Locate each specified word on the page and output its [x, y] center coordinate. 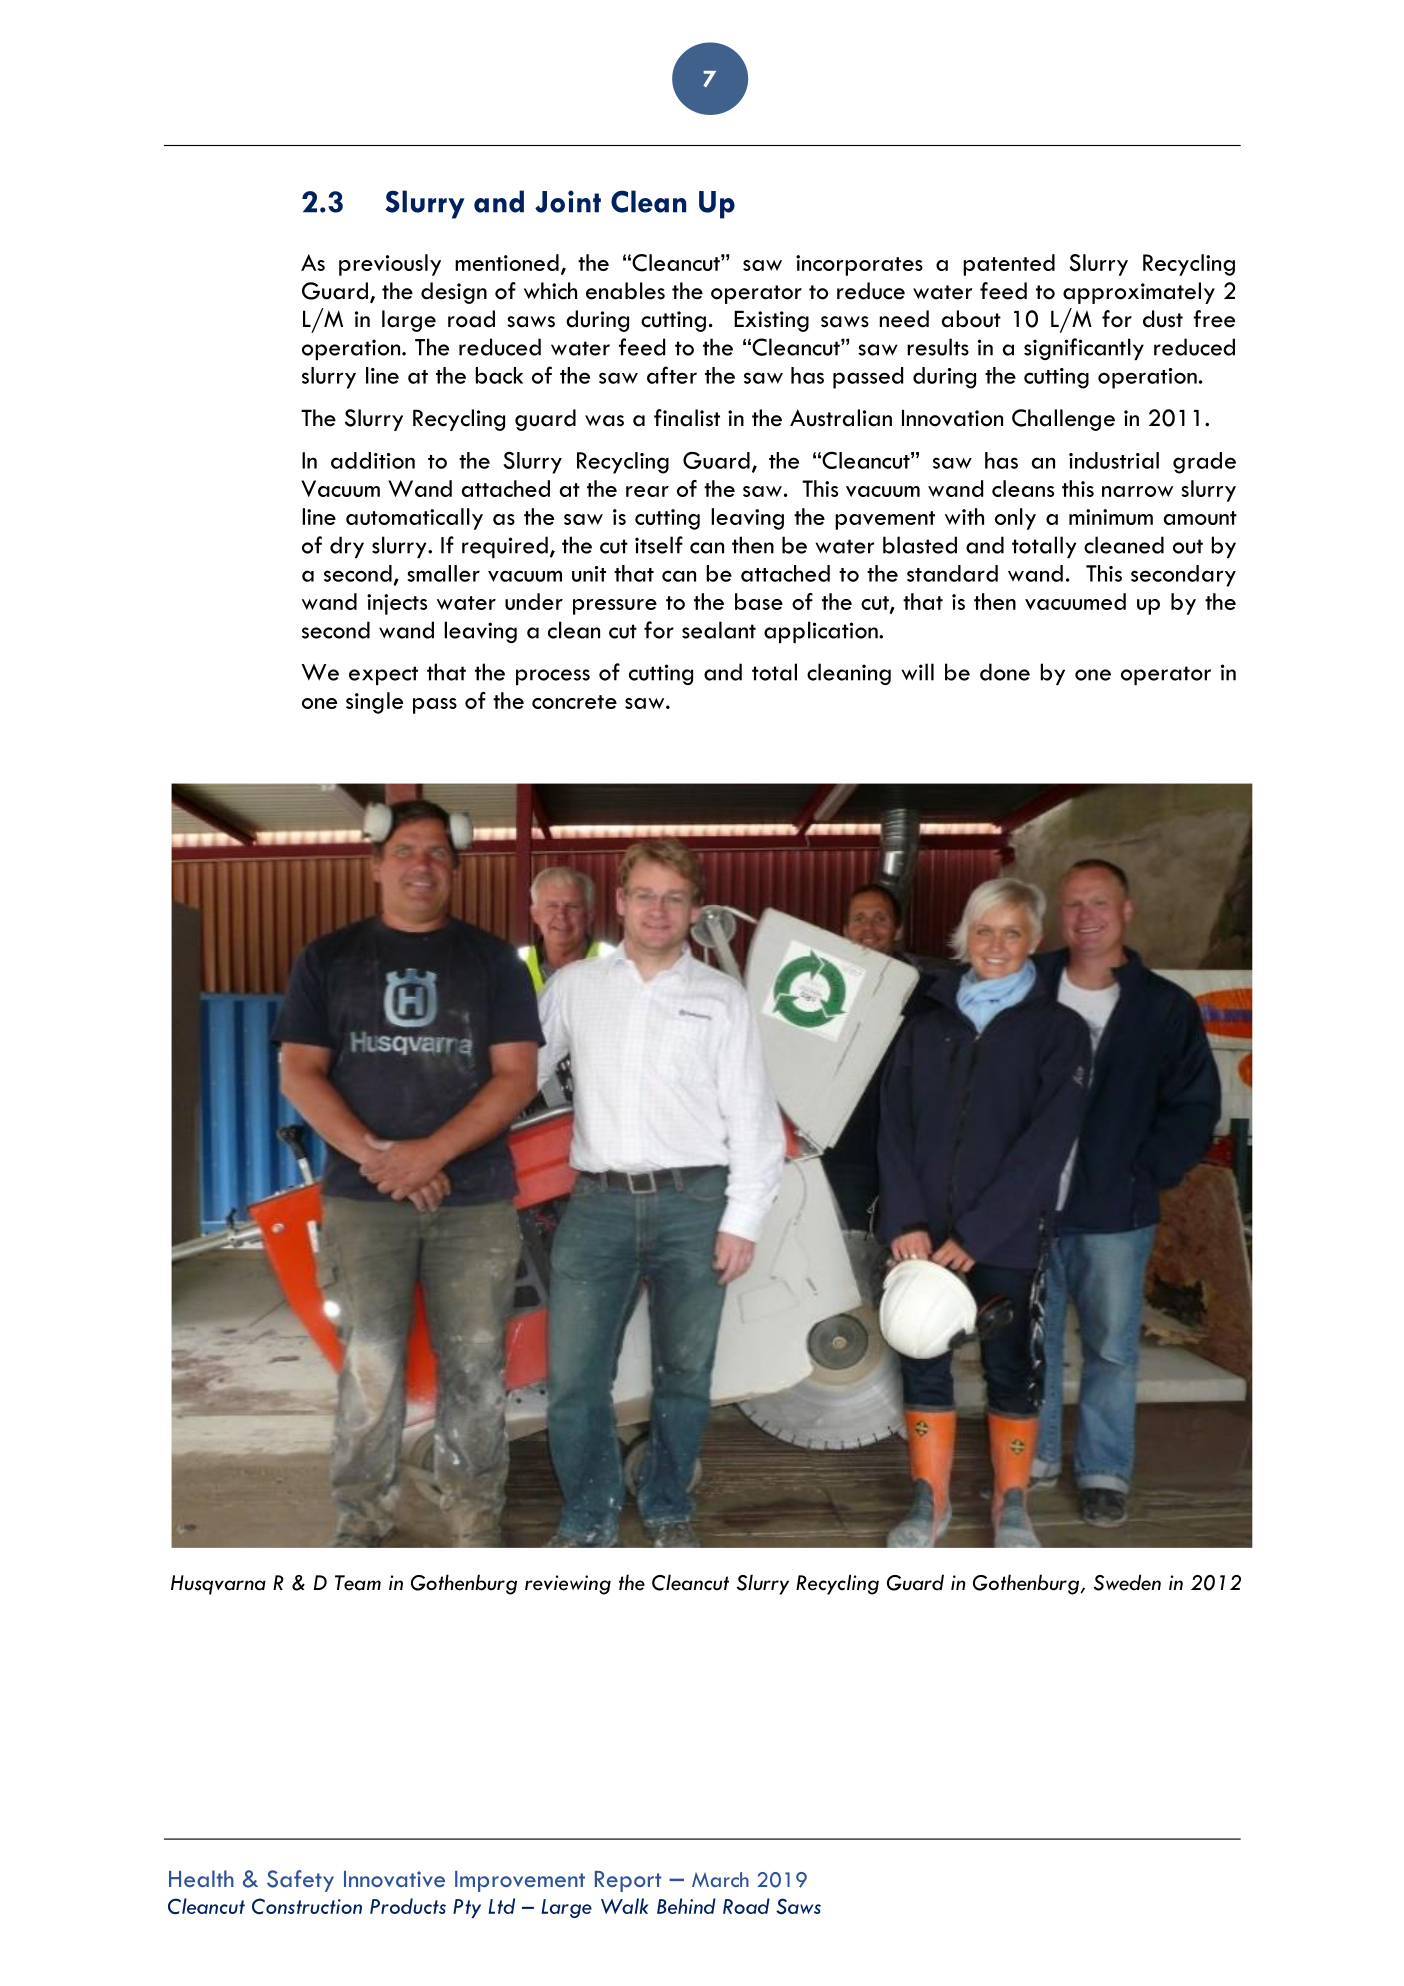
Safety [300, 1881]
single [374, 703]
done [1005, 672]
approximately [1139, 293]
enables [625, 291]
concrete [574, 702]
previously [390, 265]
